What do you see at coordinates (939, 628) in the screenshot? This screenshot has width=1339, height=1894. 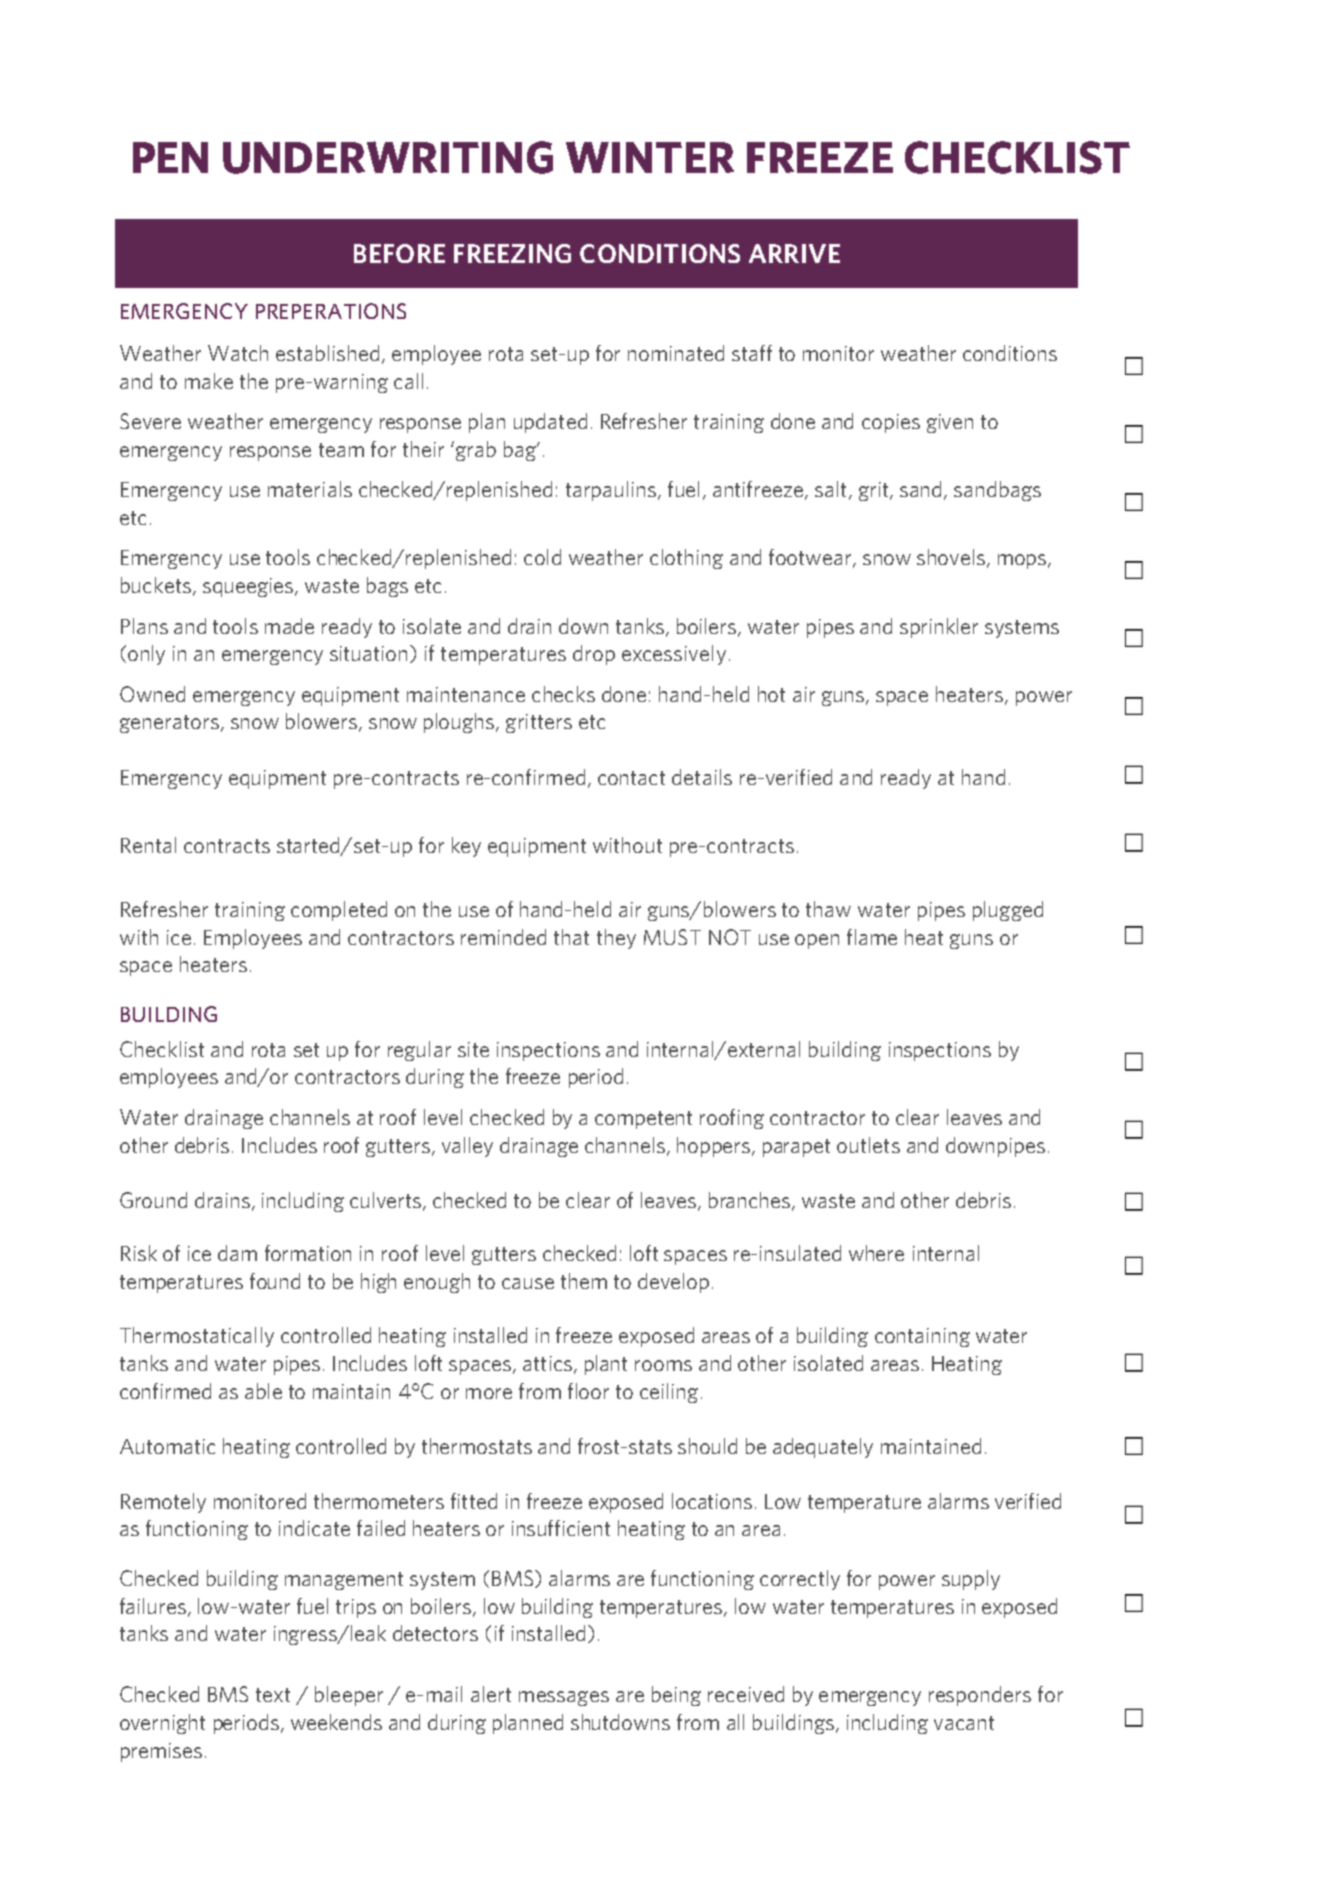 I see `sprinkler` at bounding box center [939, 628].
